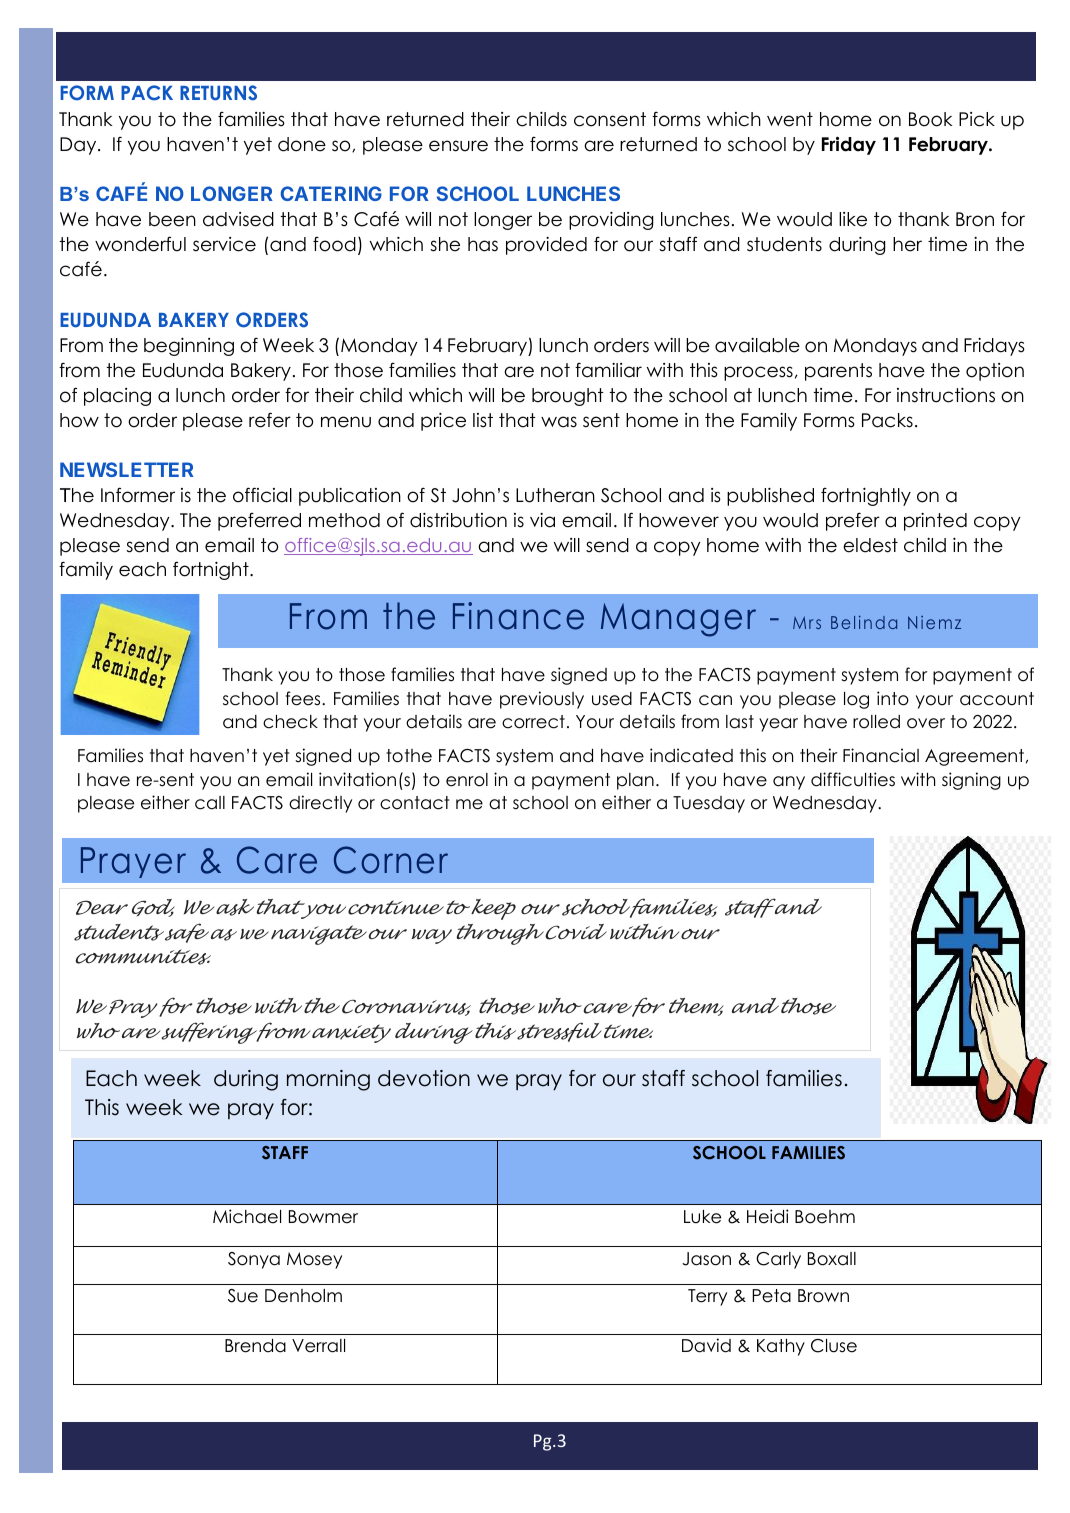 The height and width of the screenshot is (1513, 1070). I want to click on ensure, so click(458, 146).
